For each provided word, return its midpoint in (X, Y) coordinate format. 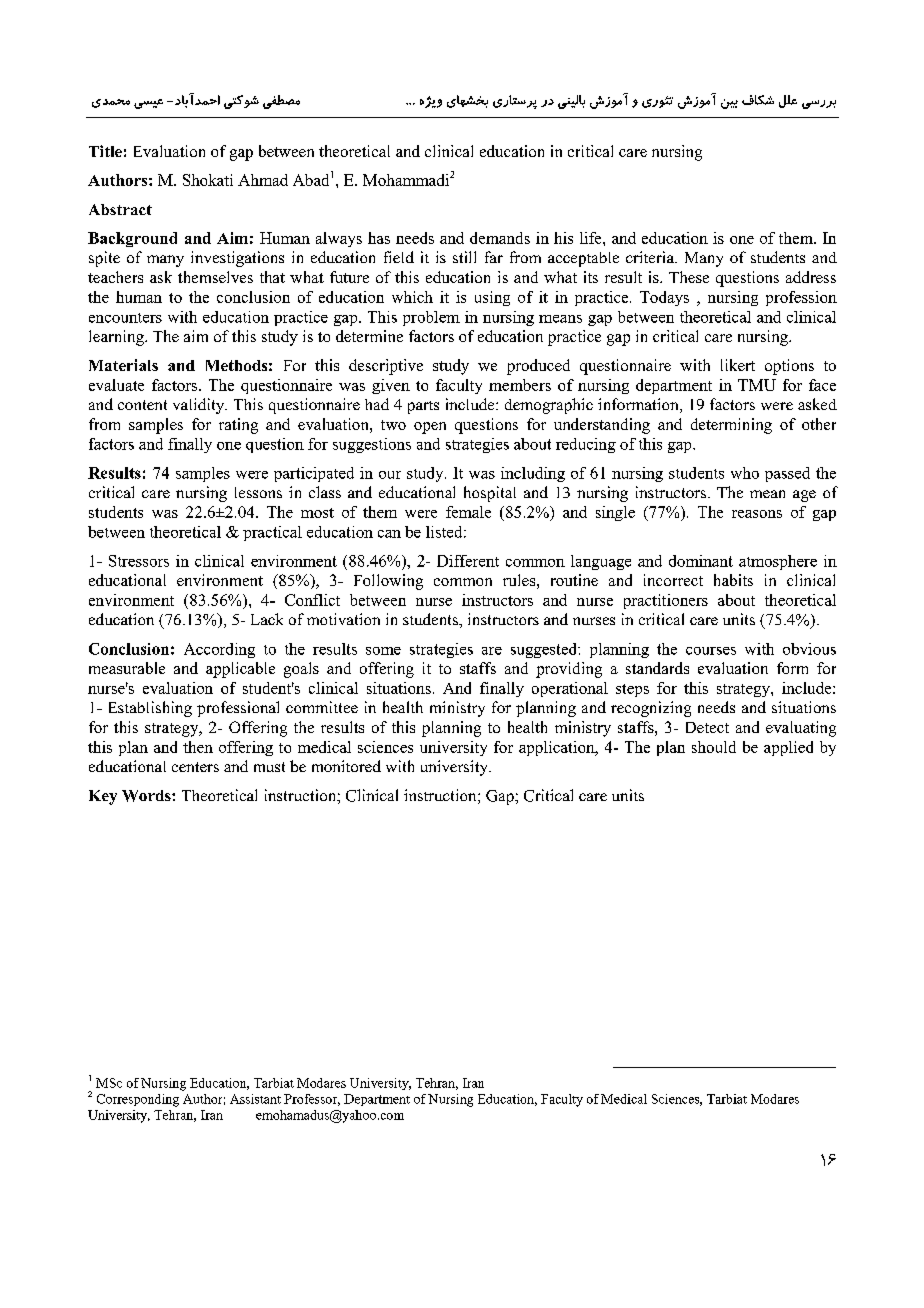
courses (711, 651)
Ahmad (263, 180)
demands (500, 238)
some (383, 651)
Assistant (255, 1099)
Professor (312, 1100)
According (219, 650)
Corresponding (138, 1100)
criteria (651, 257)
